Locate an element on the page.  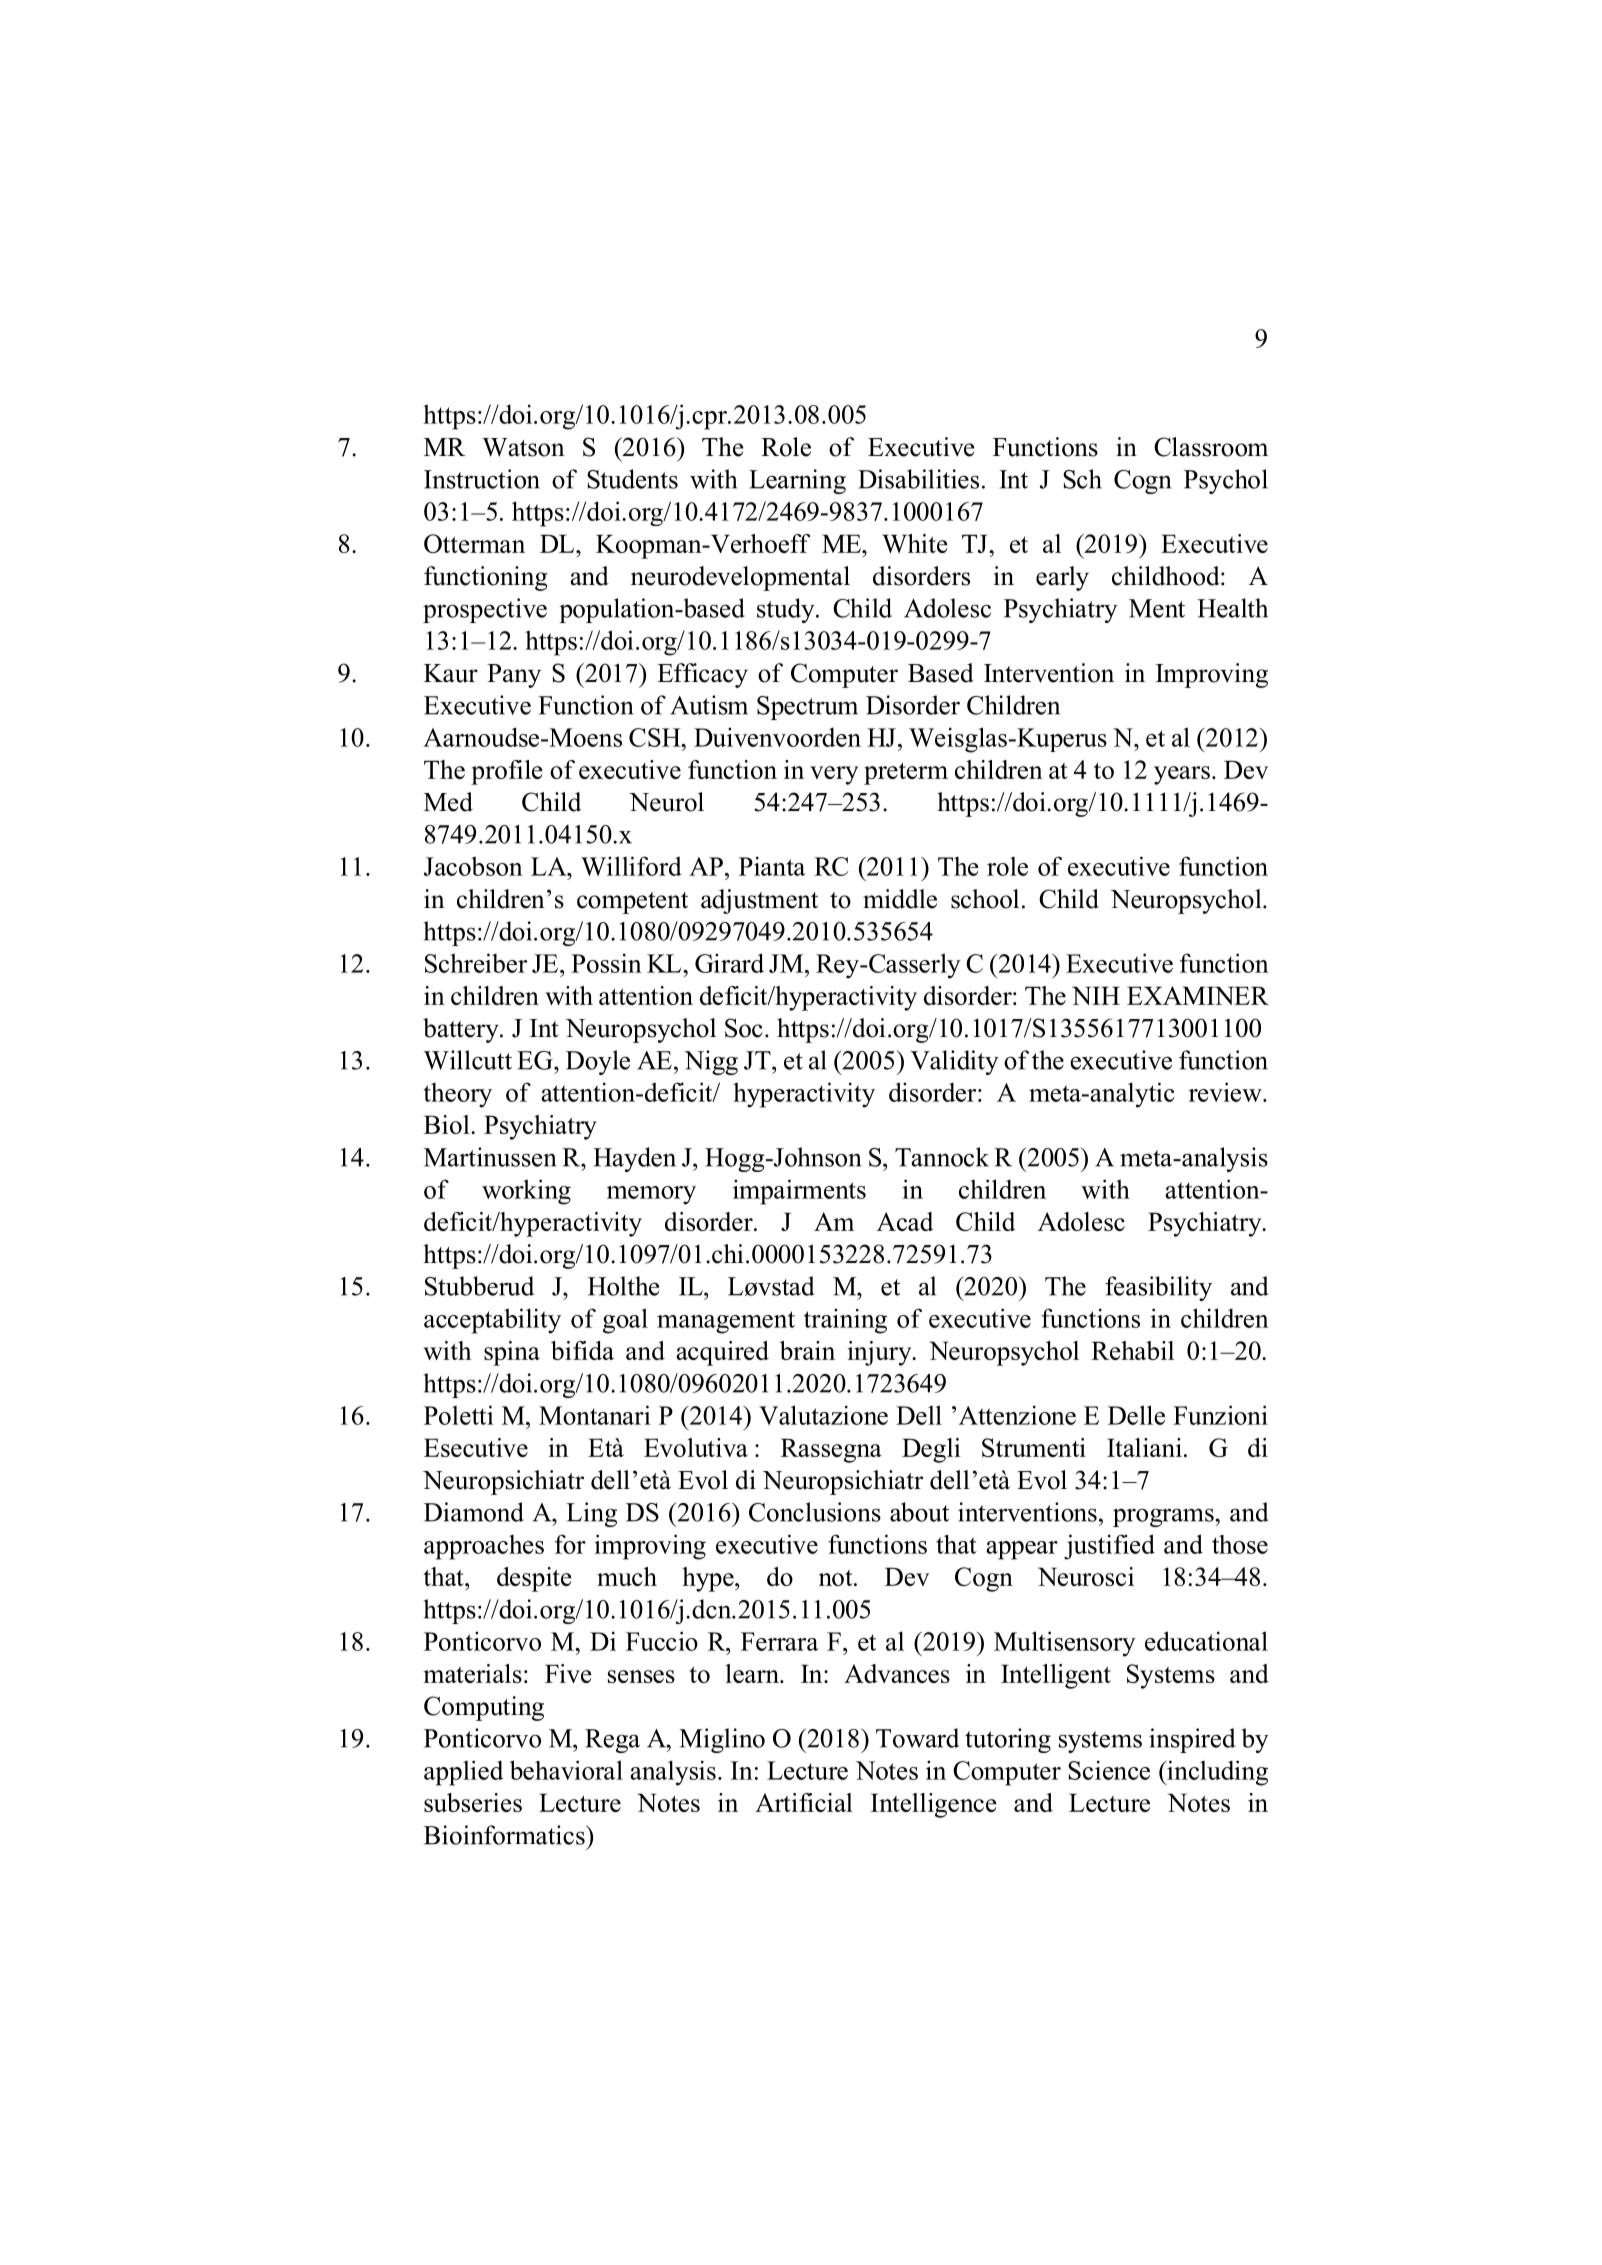
Disabilities is located at coordinates (918, 479).
